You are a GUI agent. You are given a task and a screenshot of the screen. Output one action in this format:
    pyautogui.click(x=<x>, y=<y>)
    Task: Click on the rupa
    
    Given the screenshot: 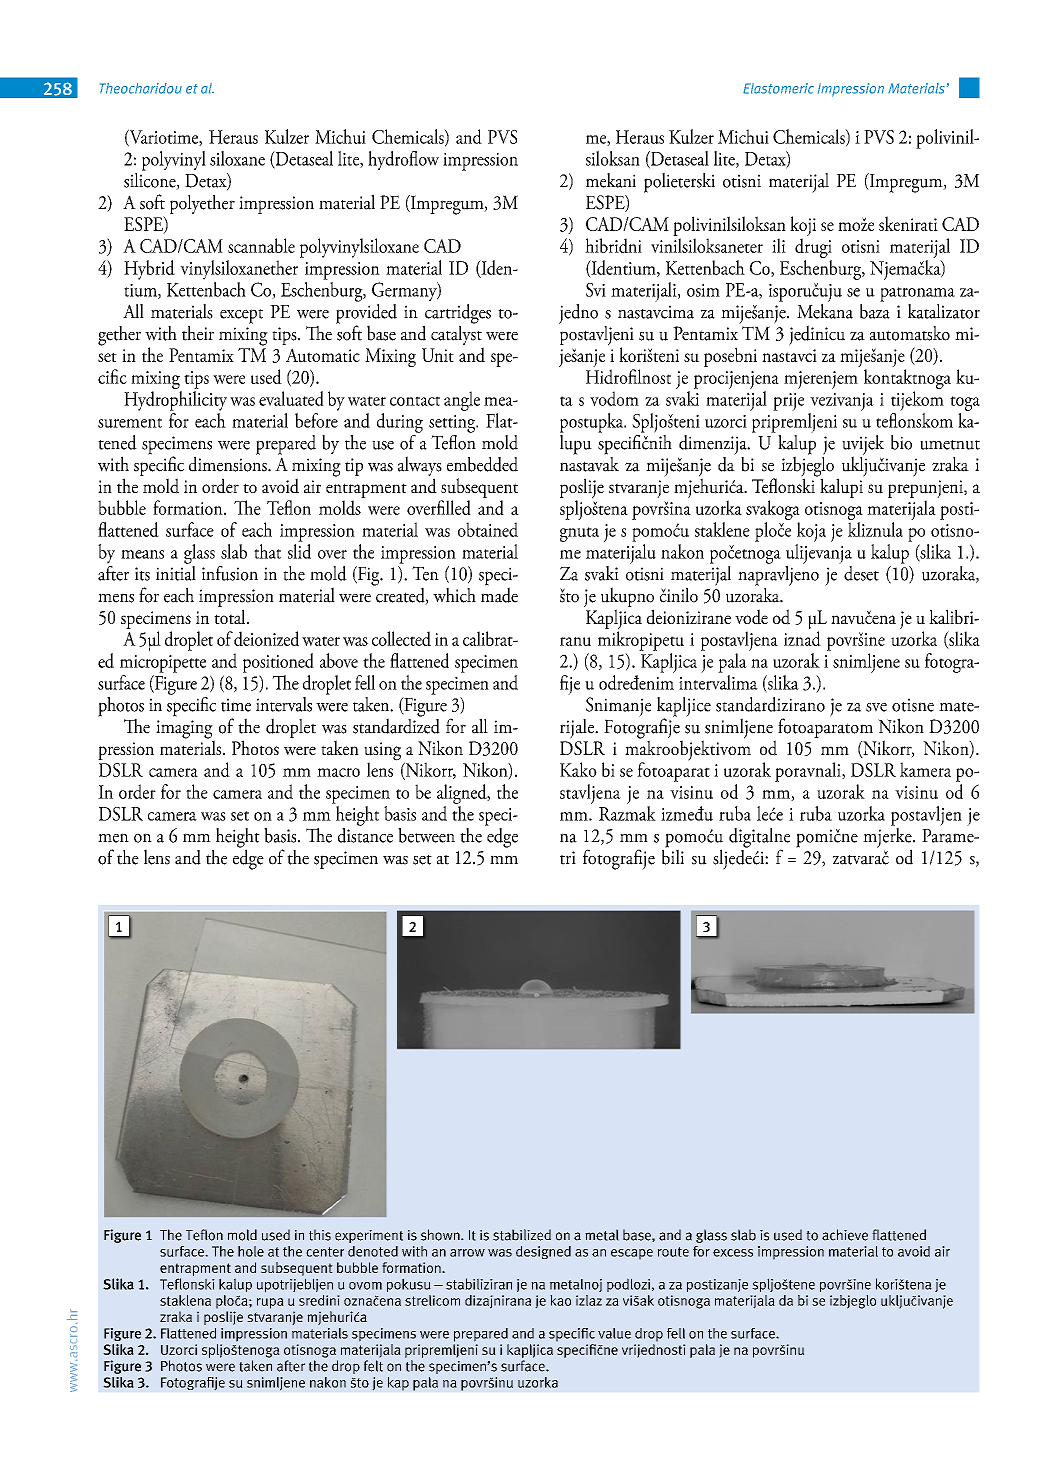 What is the action you would take?
    pyautogui.click(x=270, y=1303)
